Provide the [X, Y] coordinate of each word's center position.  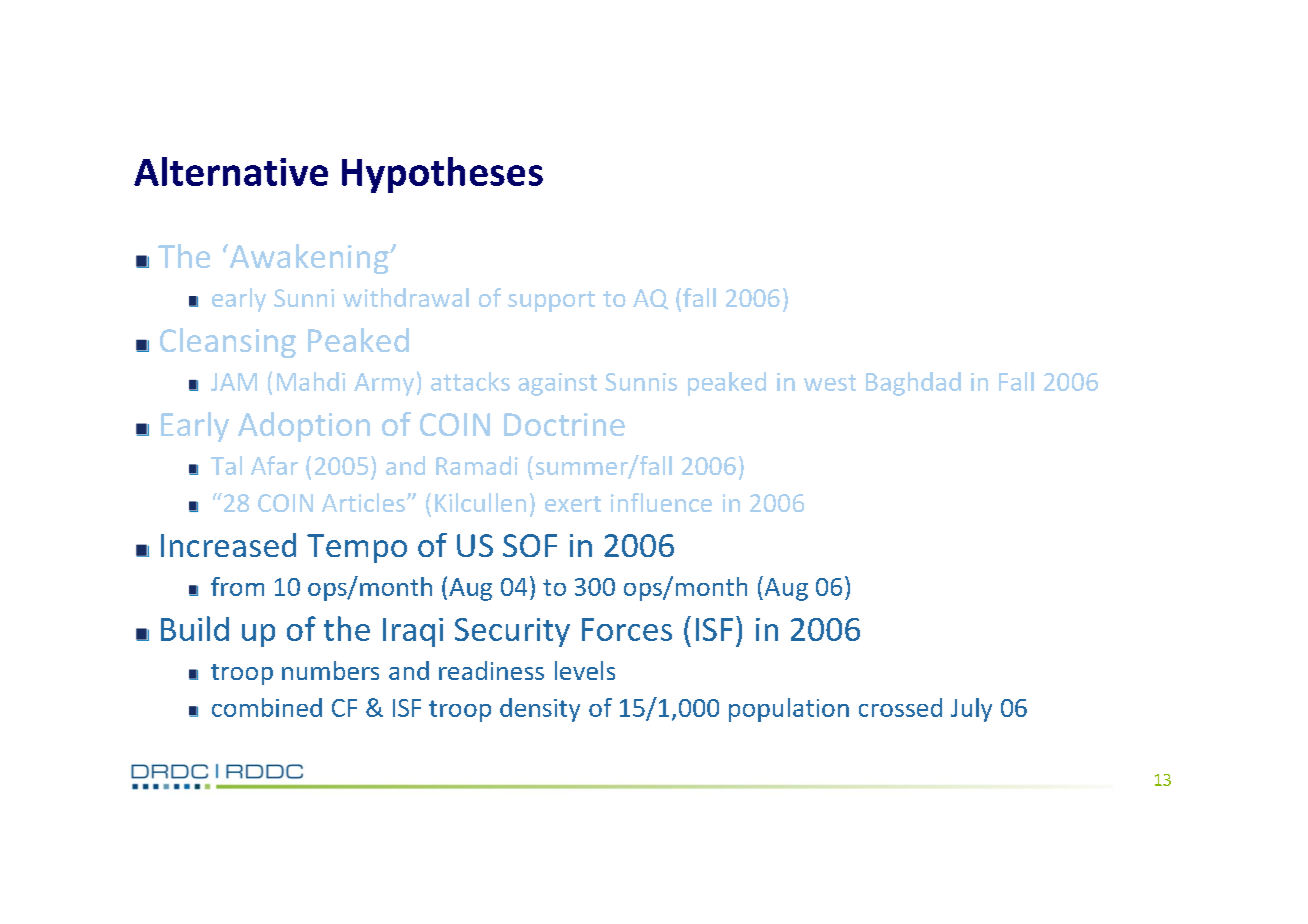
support [551, 301]
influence [661, 502]
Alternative [231, 171]
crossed [900, 707]
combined [267, 707]
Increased [228, 545]
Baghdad [913, 384]
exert [573, 504]
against [557, 384]
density [540, 710]
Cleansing [228, 343]
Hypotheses [442, 175]
